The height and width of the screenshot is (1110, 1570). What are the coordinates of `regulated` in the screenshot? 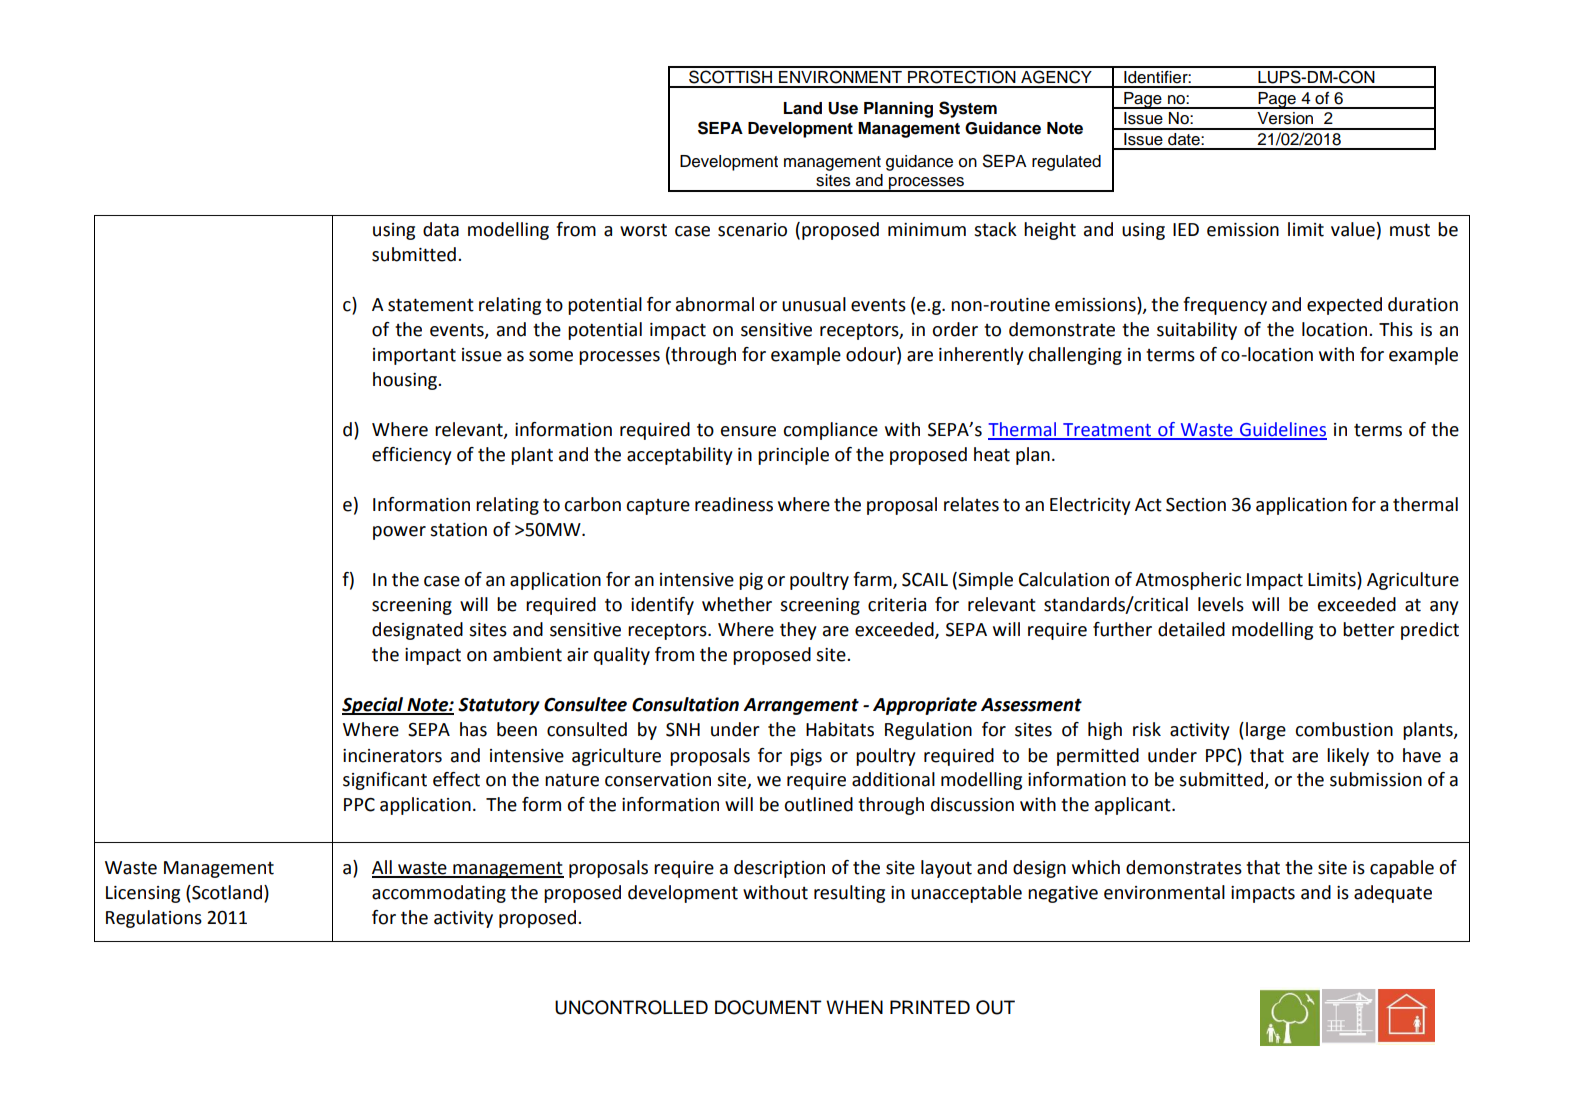 It's located at (1066, 163).
